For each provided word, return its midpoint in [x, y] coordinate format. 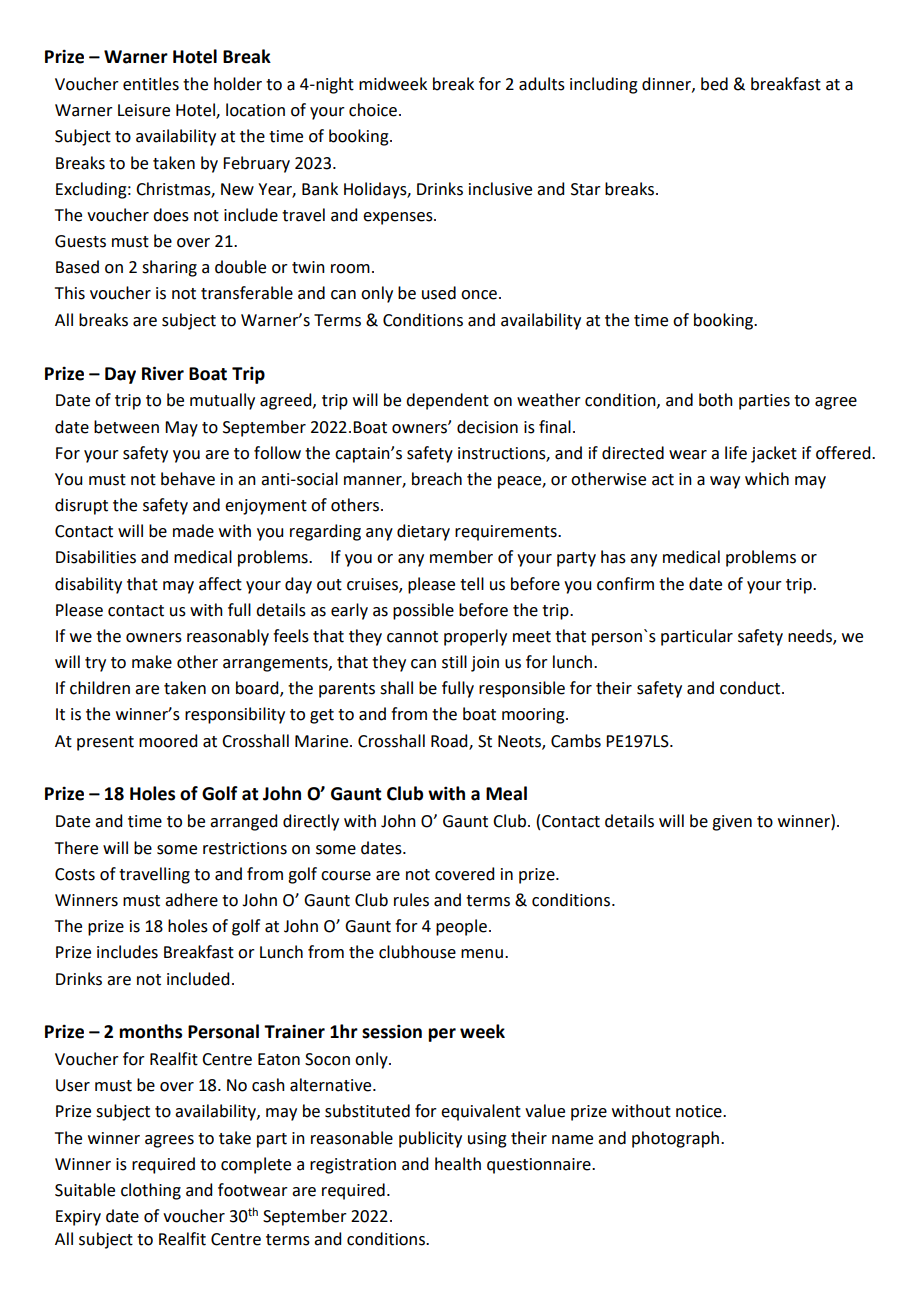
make [152, 662]
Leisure [144, 110]
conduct [751, 688]
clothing [151, 1191]
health [458, 1164]
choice [373, 110]
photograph [675, 1139]
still [454, 662]
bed [714, 84]
